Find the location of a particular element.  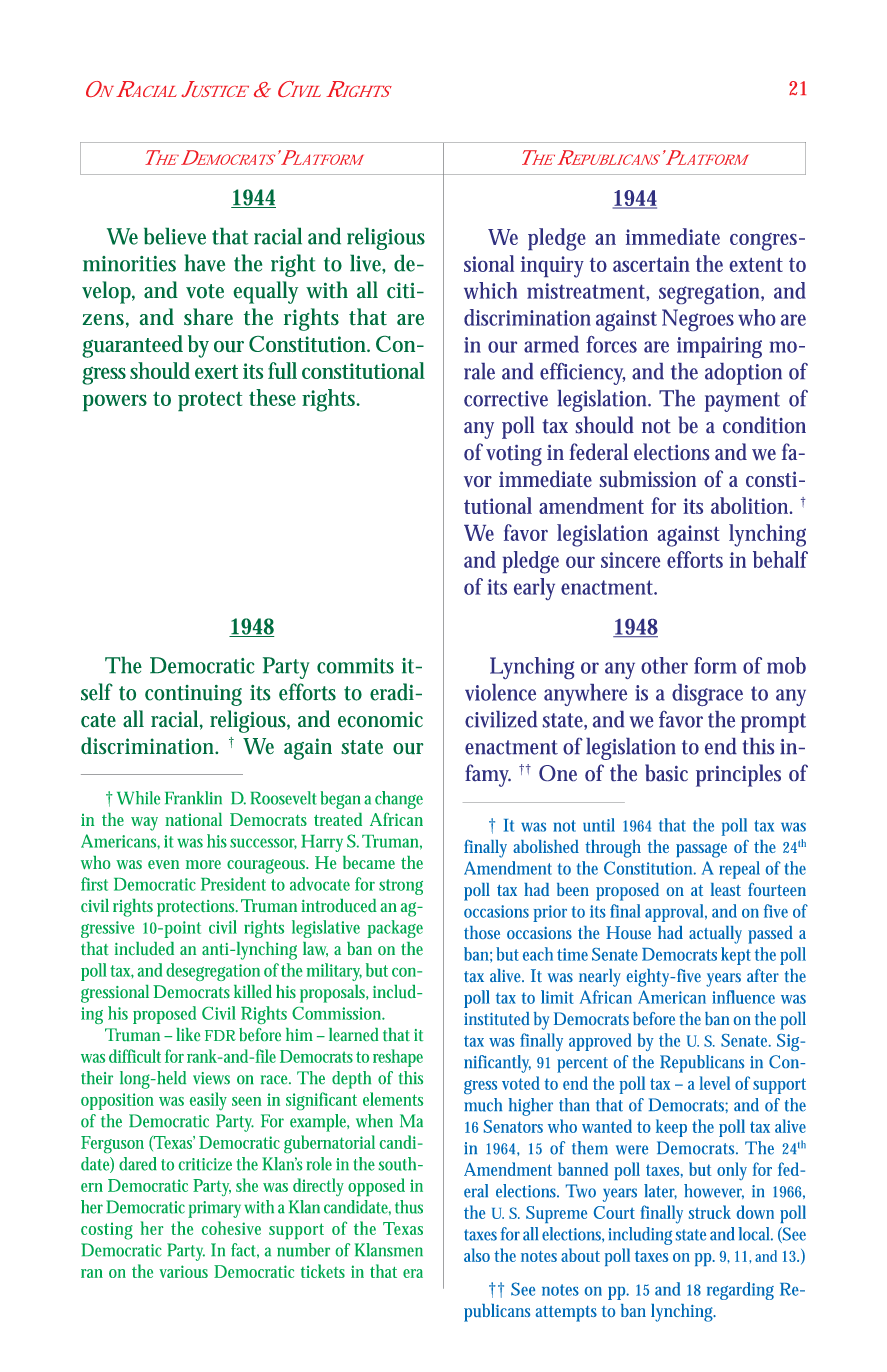

powers is located at coordinates (115, 403).
